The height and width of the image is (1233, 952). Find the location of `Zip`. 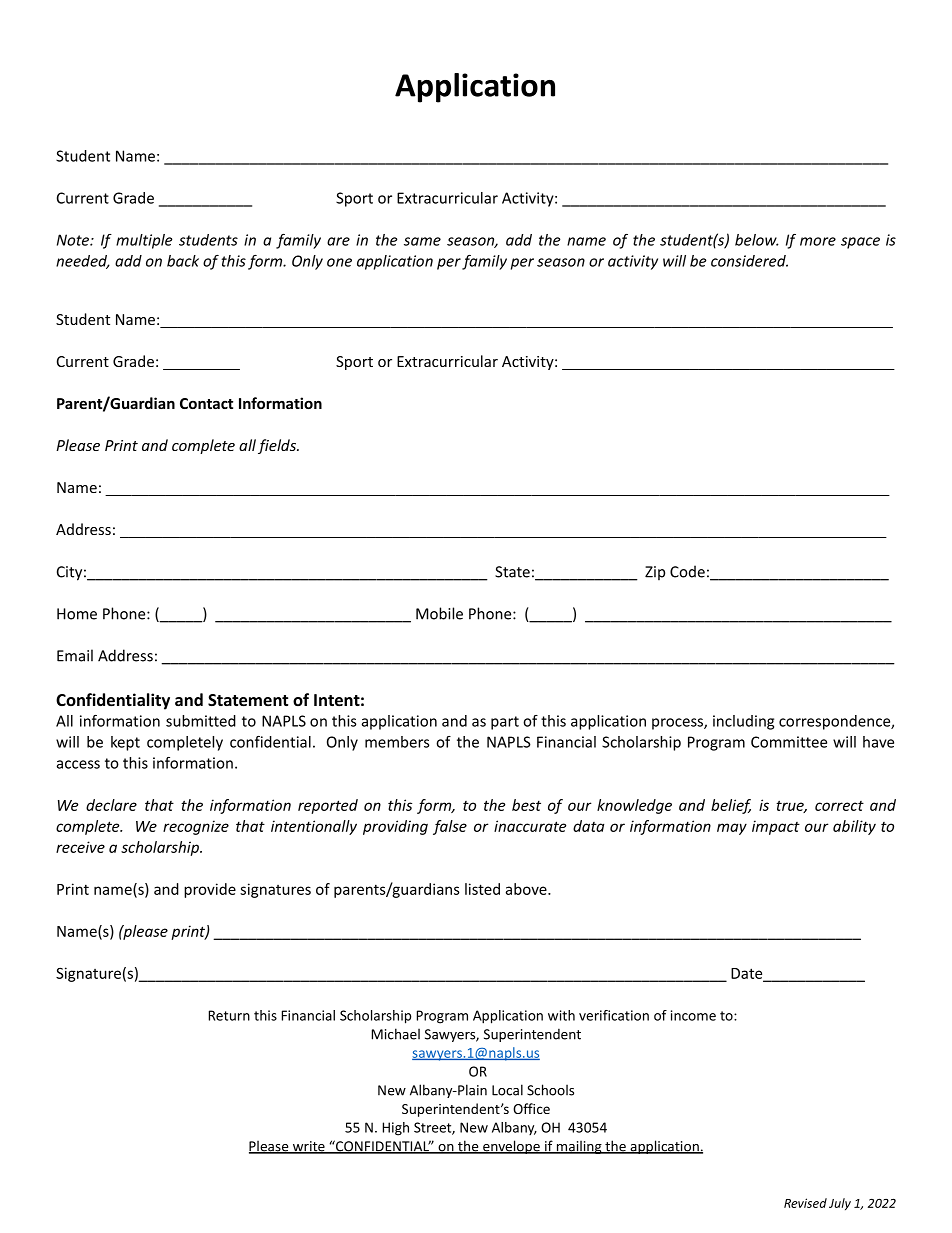

Zip is located at coordinates (655, 573).
